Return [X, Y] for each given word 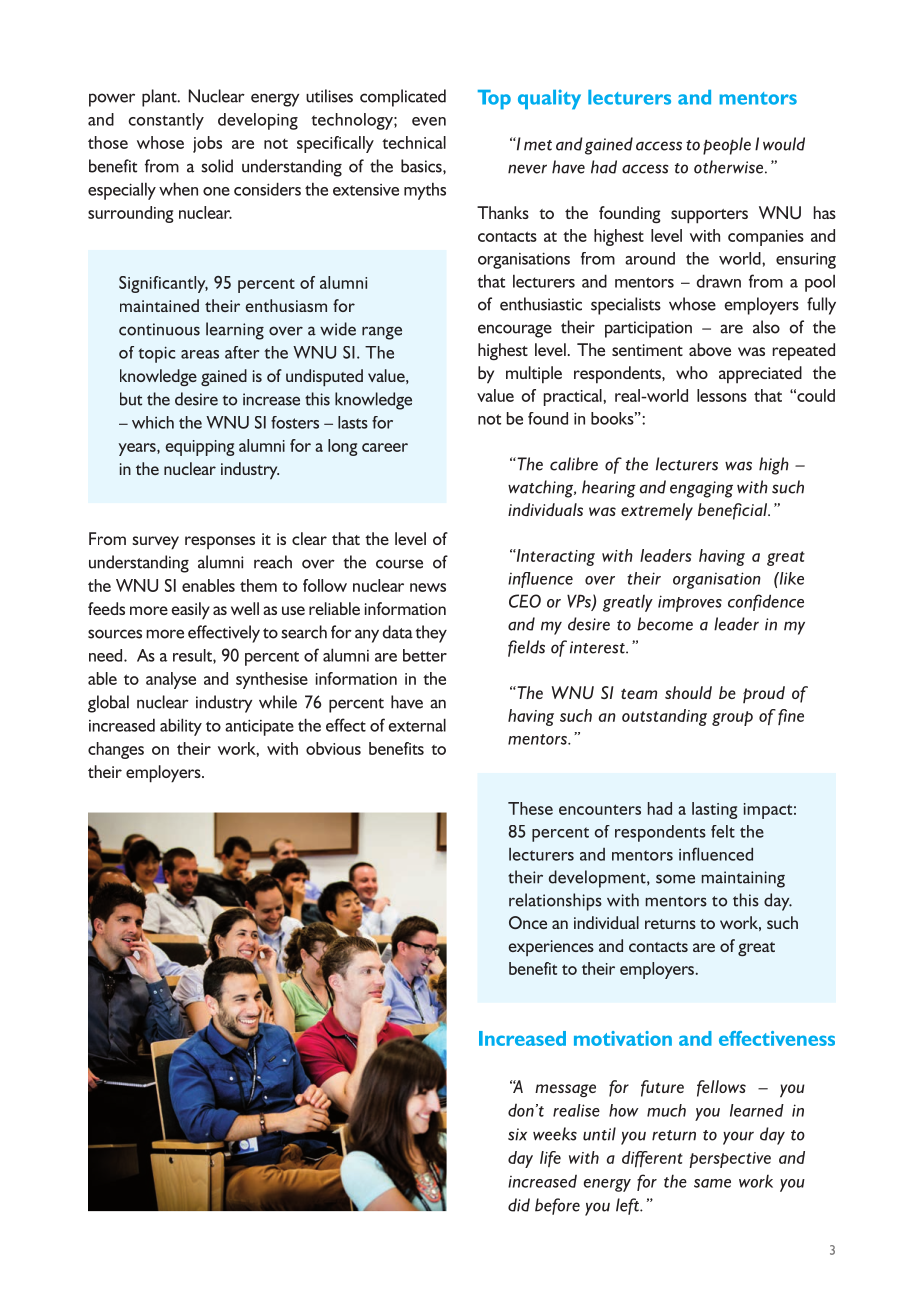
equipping [200, 448]
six [517, 1134]
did [519, 1205]
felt [723, 831]
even [429, 121]
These [530, 808]
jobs [207, 144]
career [385, 447]
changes [116, 750]
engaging [701, 489]
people [727, 146]
